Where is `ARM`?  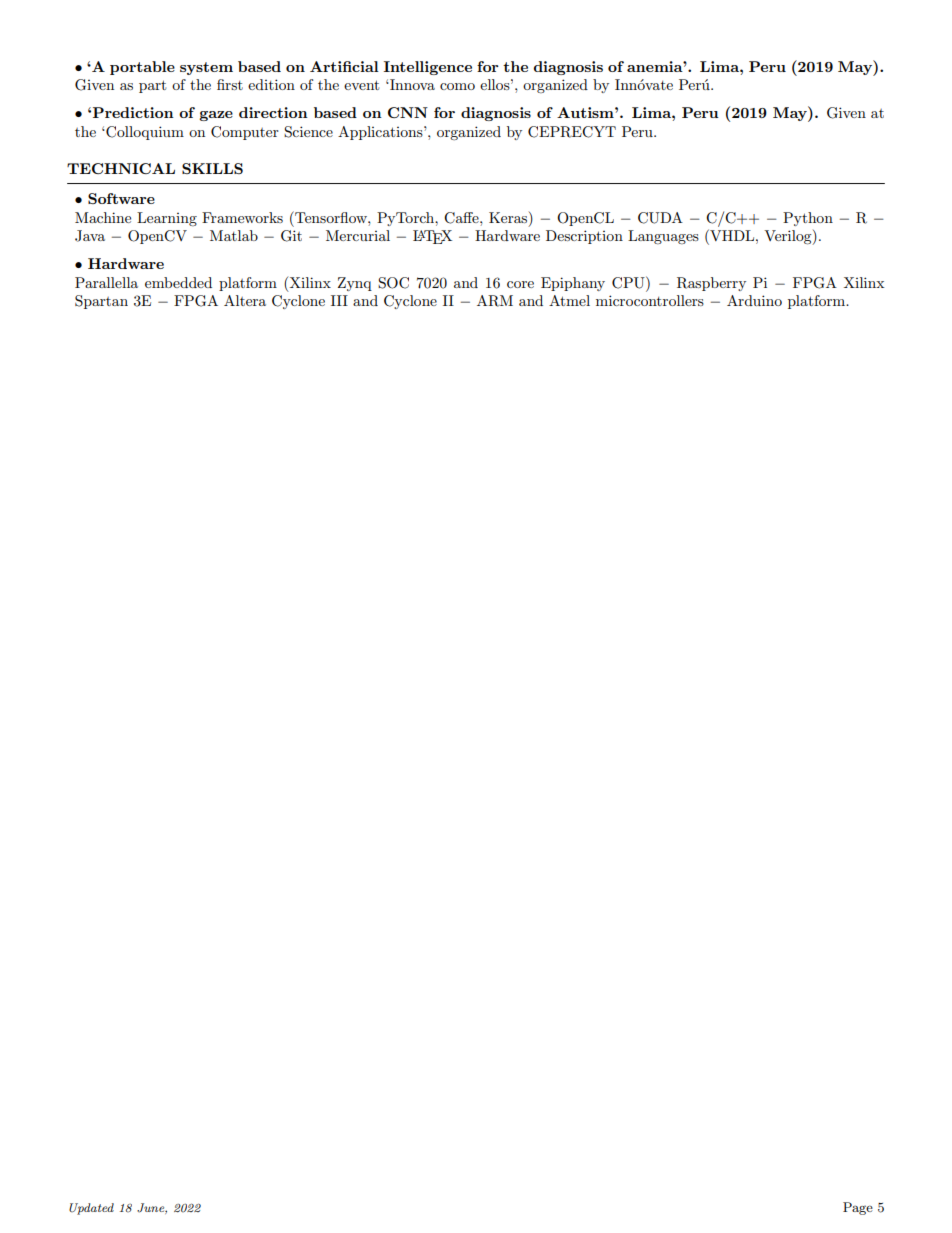 ARM is located at coordinates (495, 301).
